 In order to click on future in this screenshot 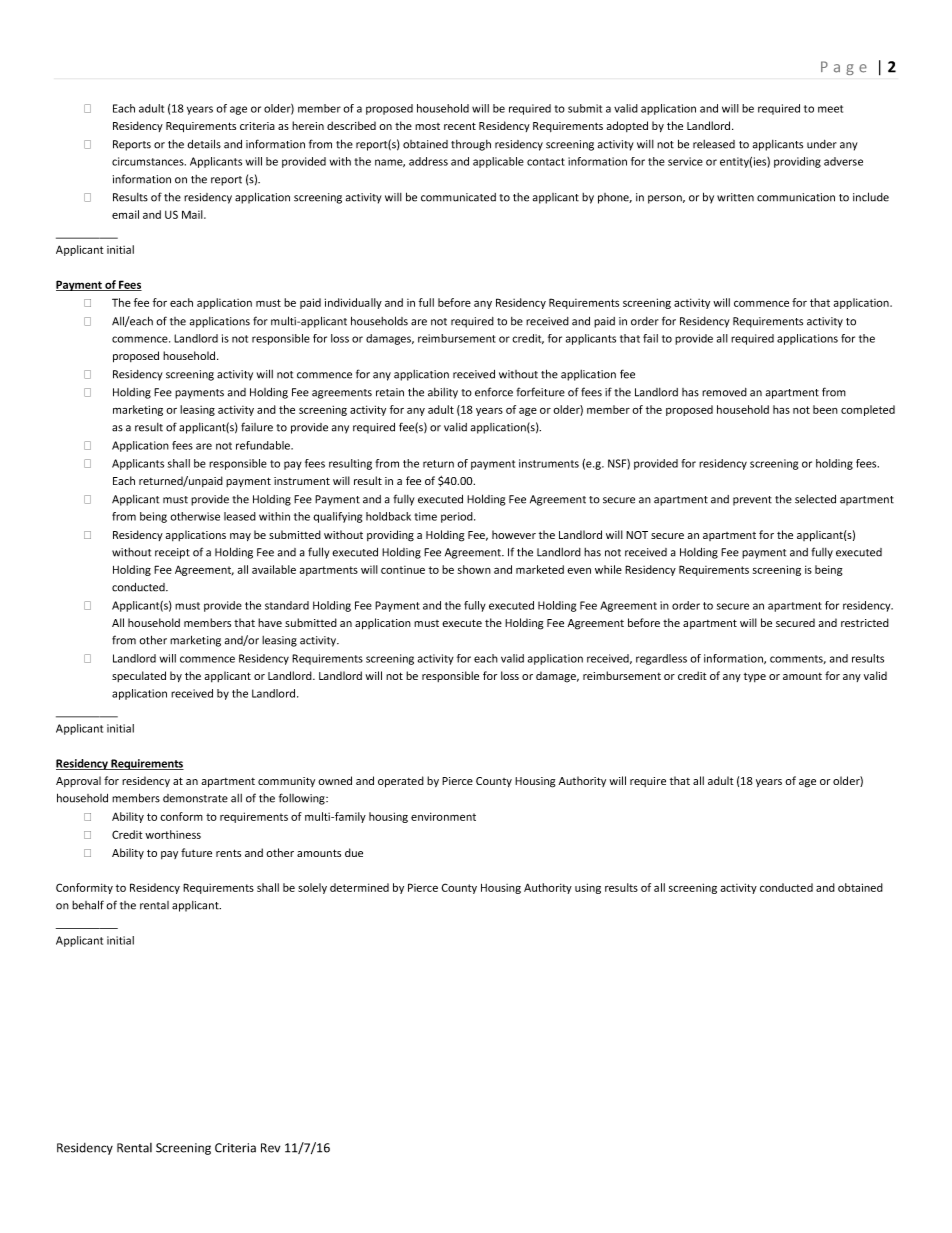, I will do `click(196, 852)`.
